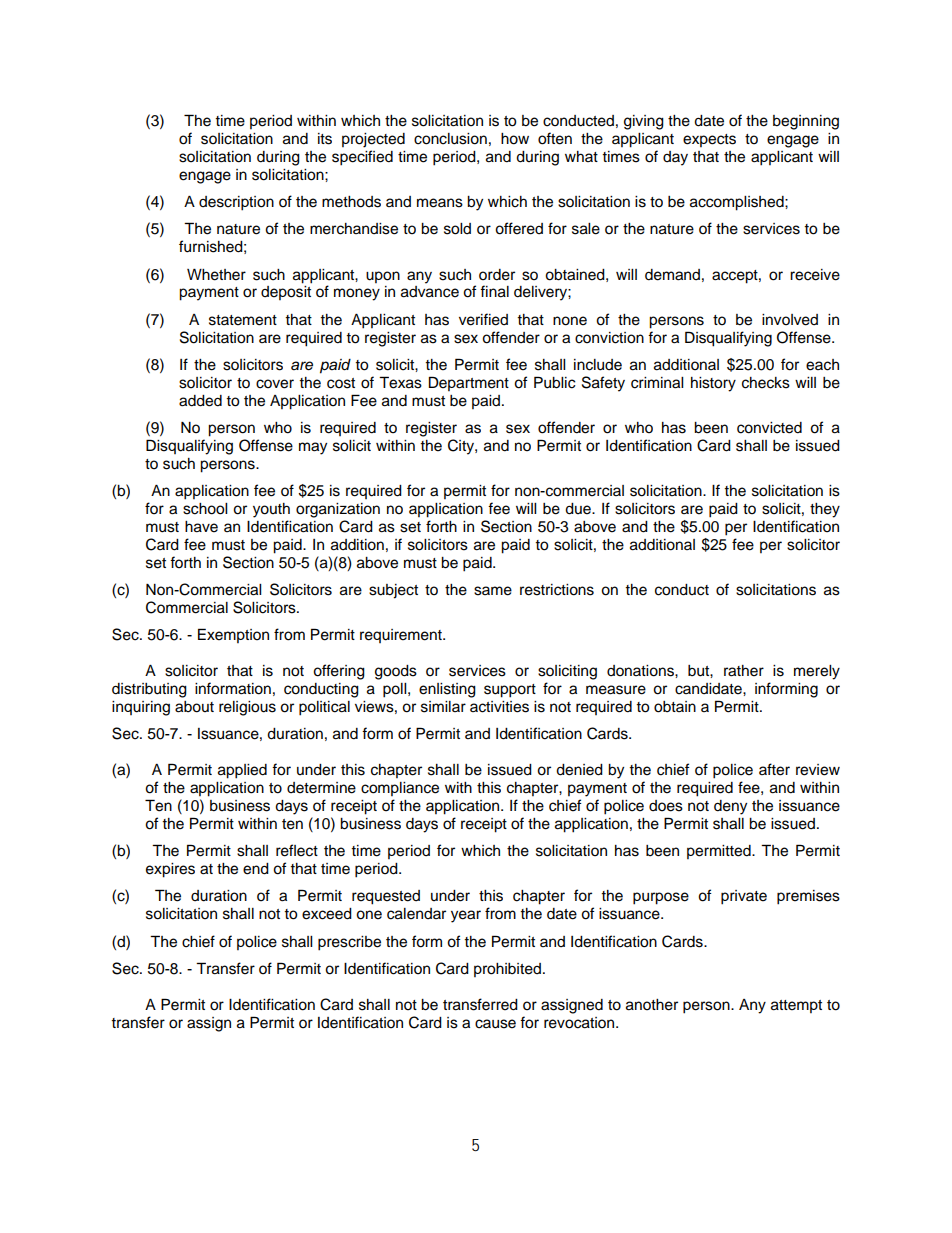 The image size is (952, 1233). Describe the element at coordinates (297, 850) in the screenshot. I see `reflect` at that location.
